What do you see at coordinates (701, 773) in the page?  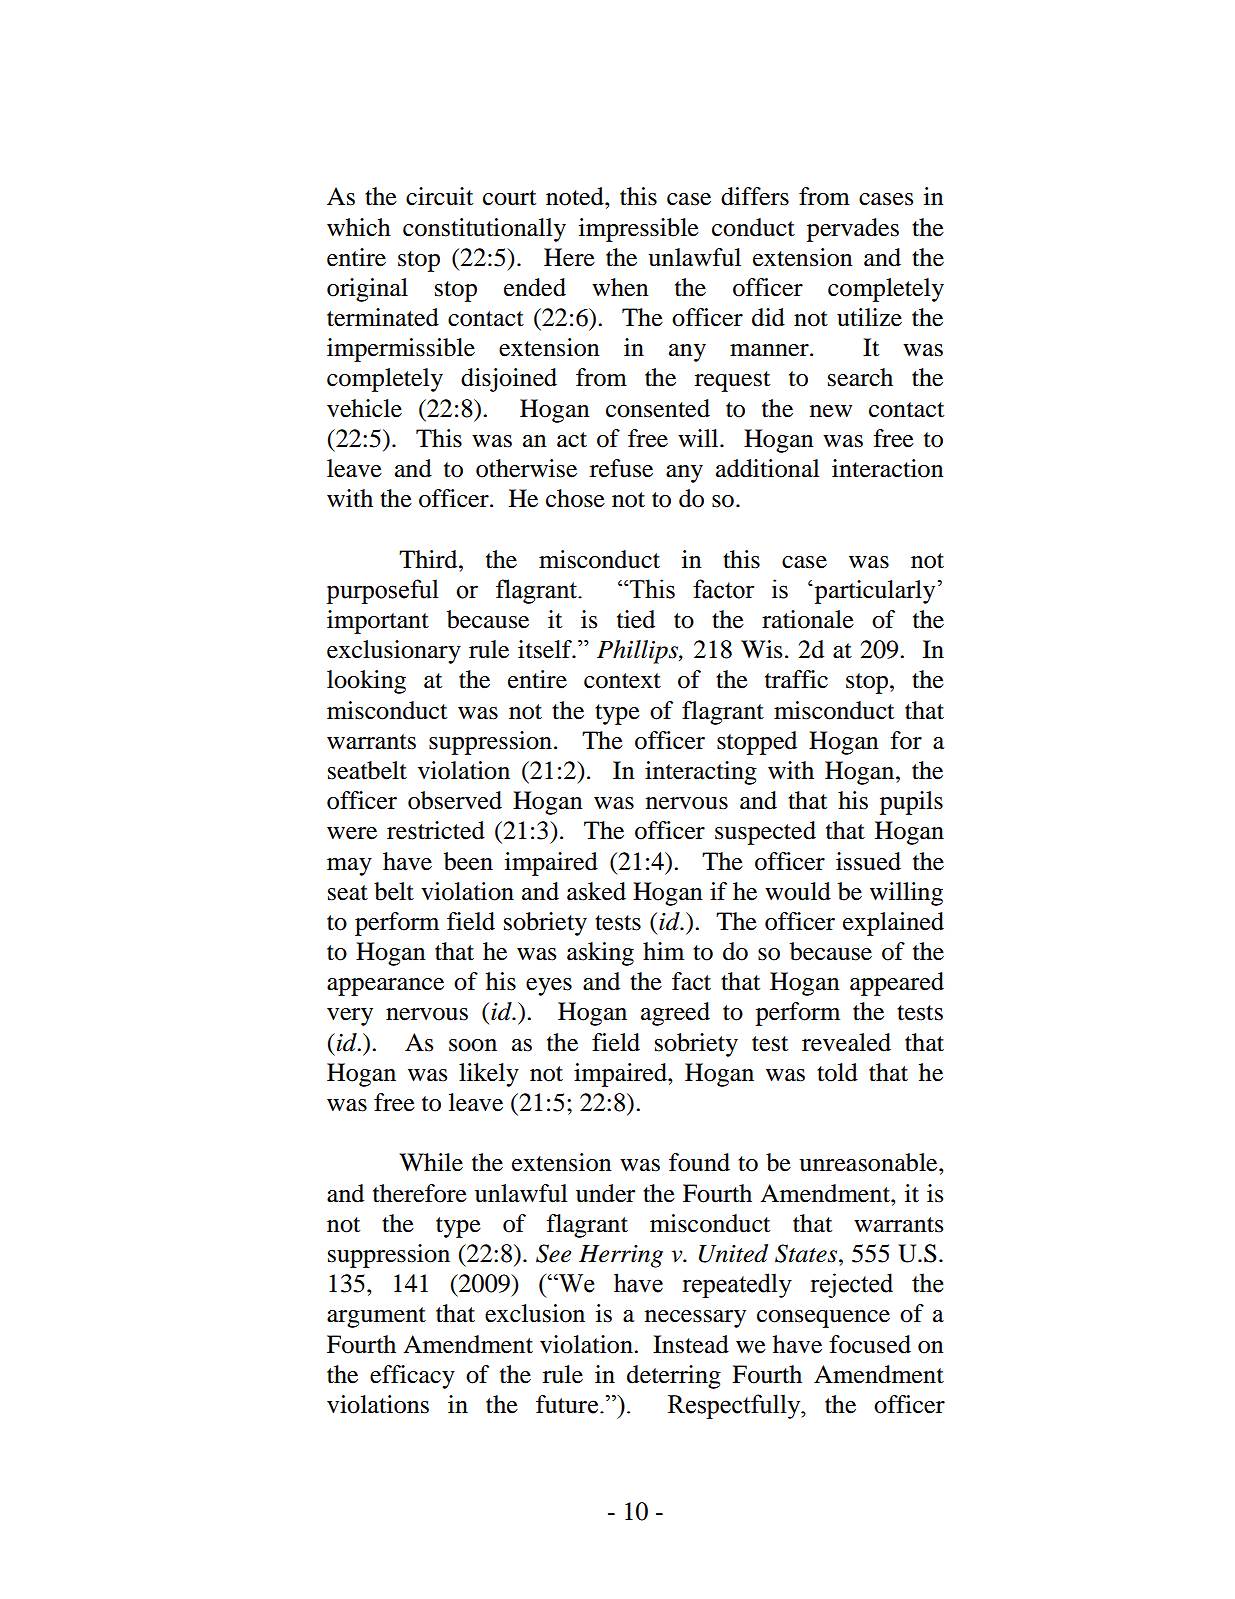 I see `interacting` at bounding box center [701, 773].
